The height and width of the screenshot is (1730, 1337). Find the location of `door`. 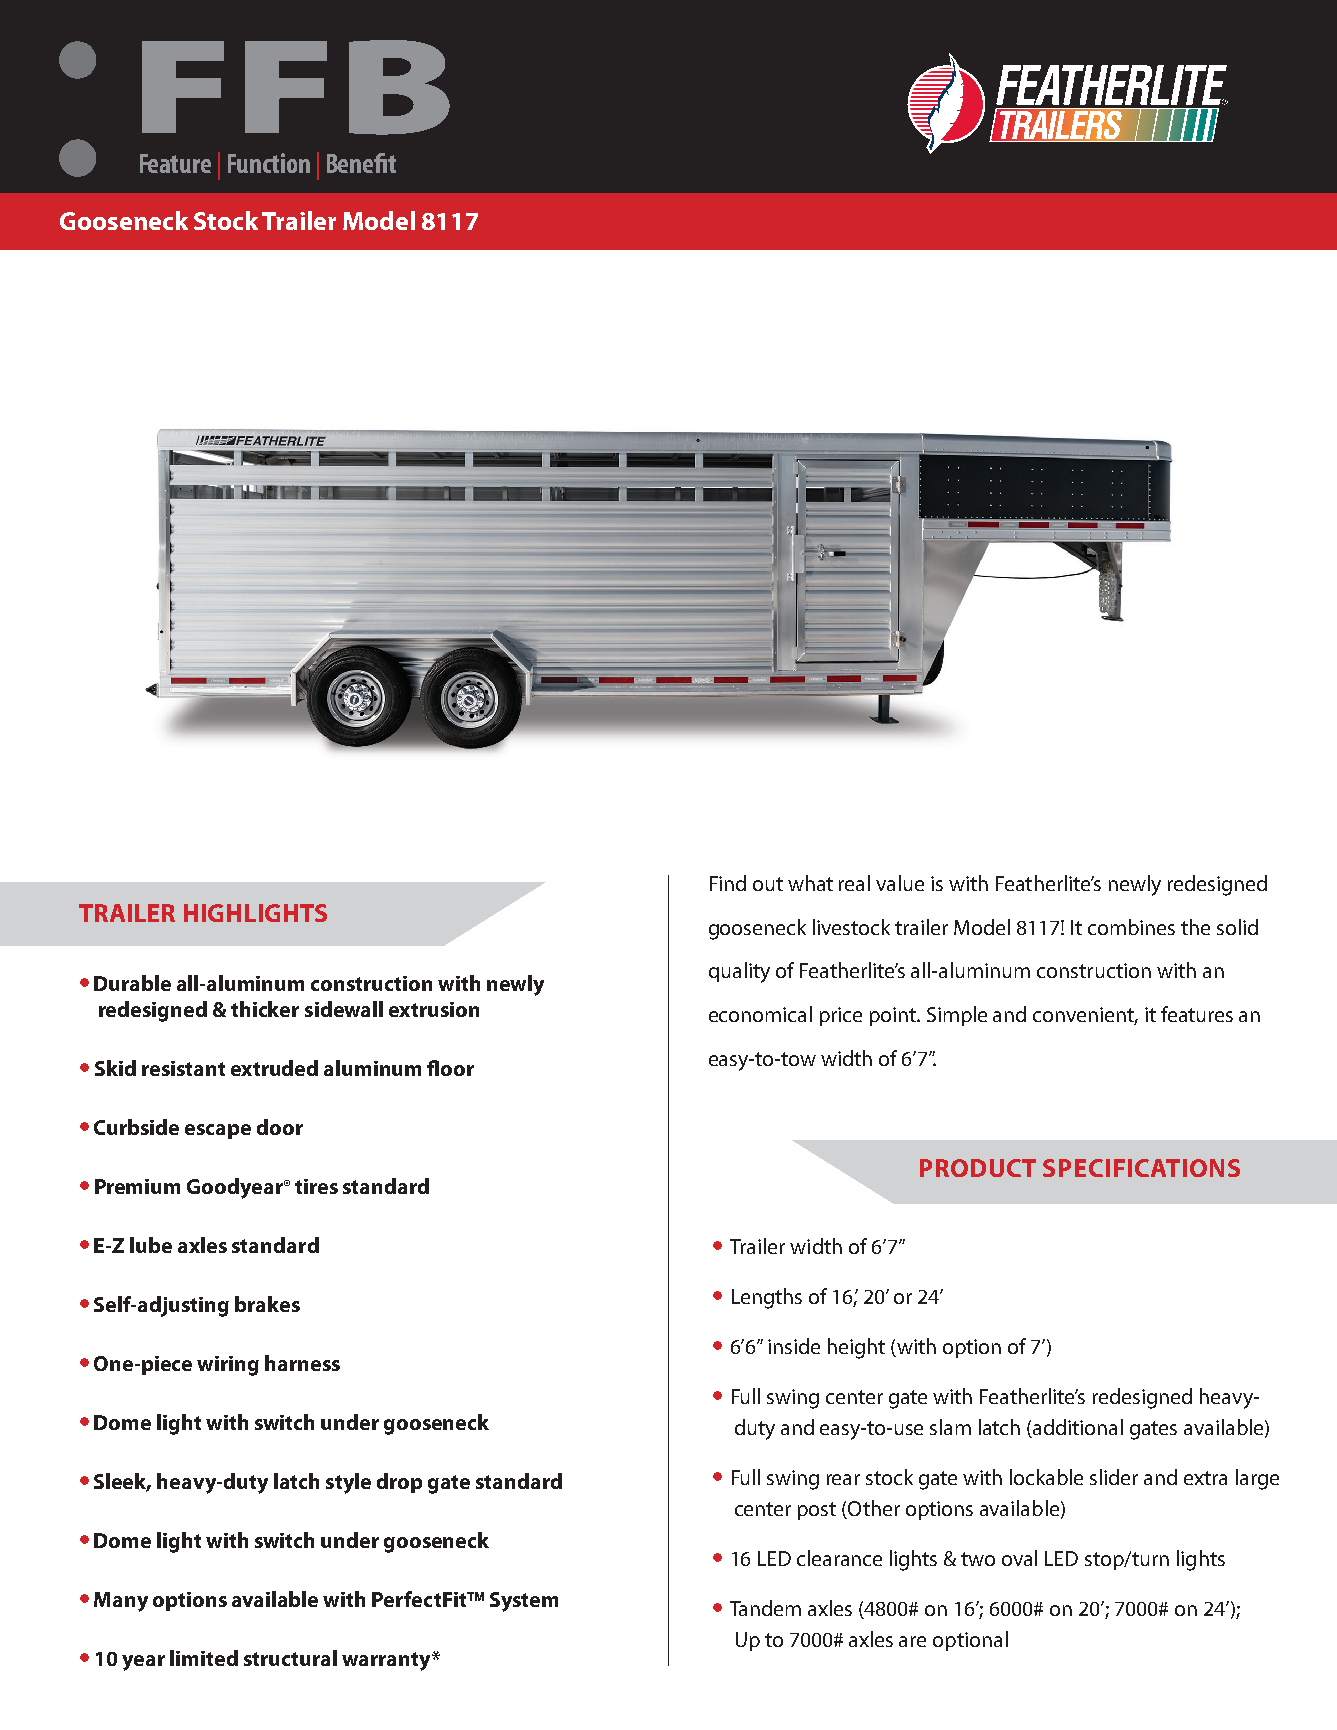

door is located at coordinates (280, 1127).
